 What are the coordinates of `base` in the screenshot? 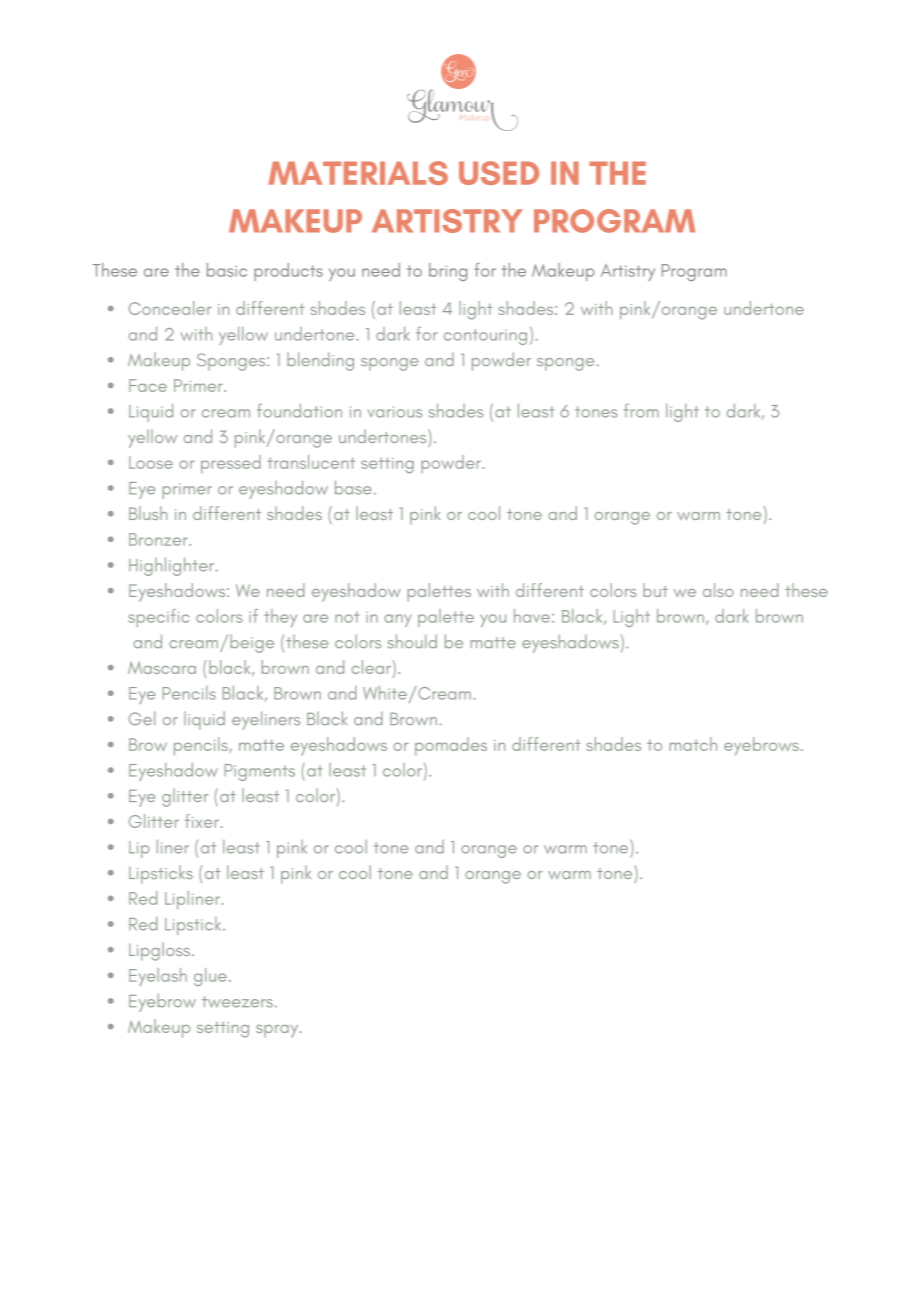 It's located at (353, 487).
